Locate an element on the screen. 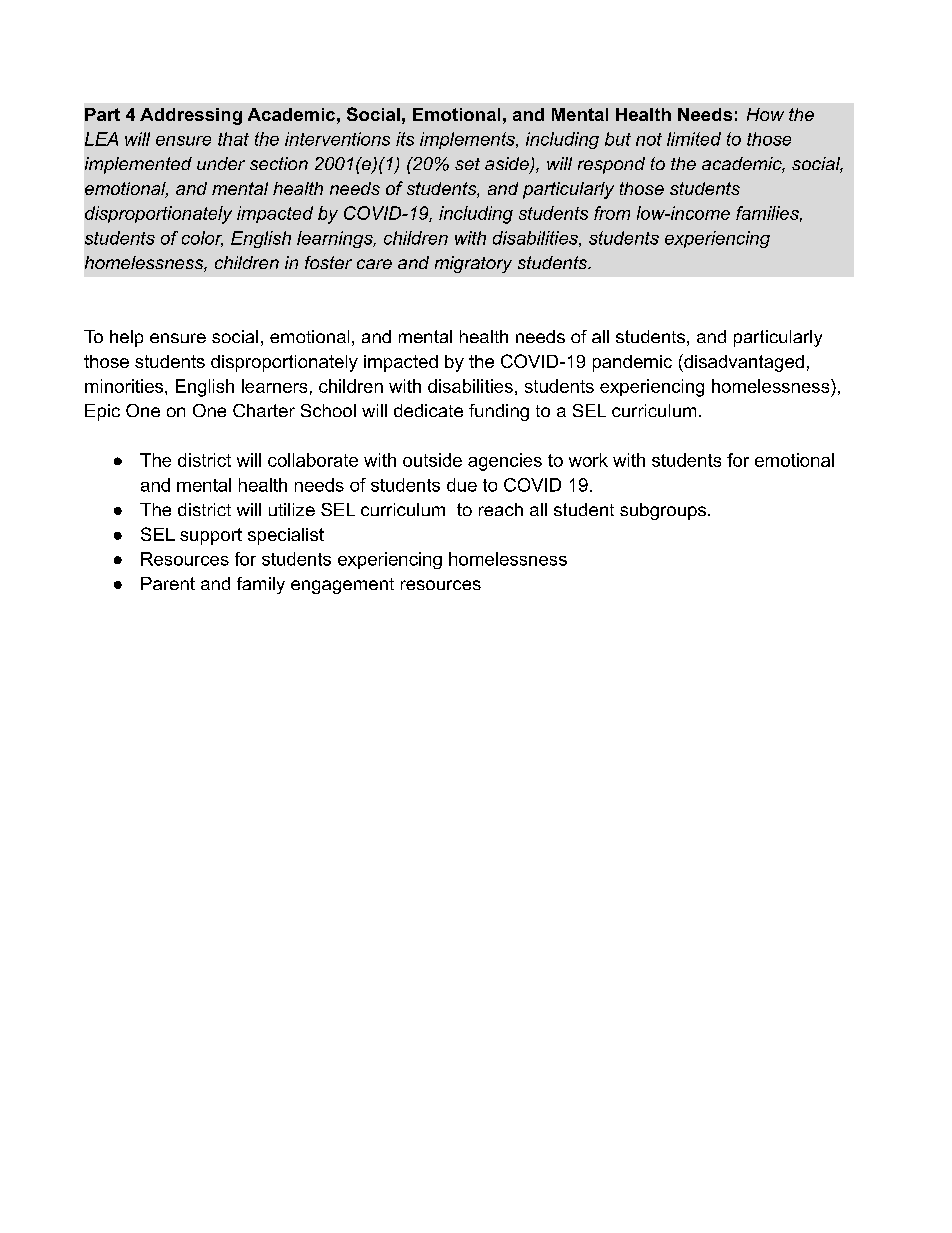  learnings is located at coordinates (336, 239).
